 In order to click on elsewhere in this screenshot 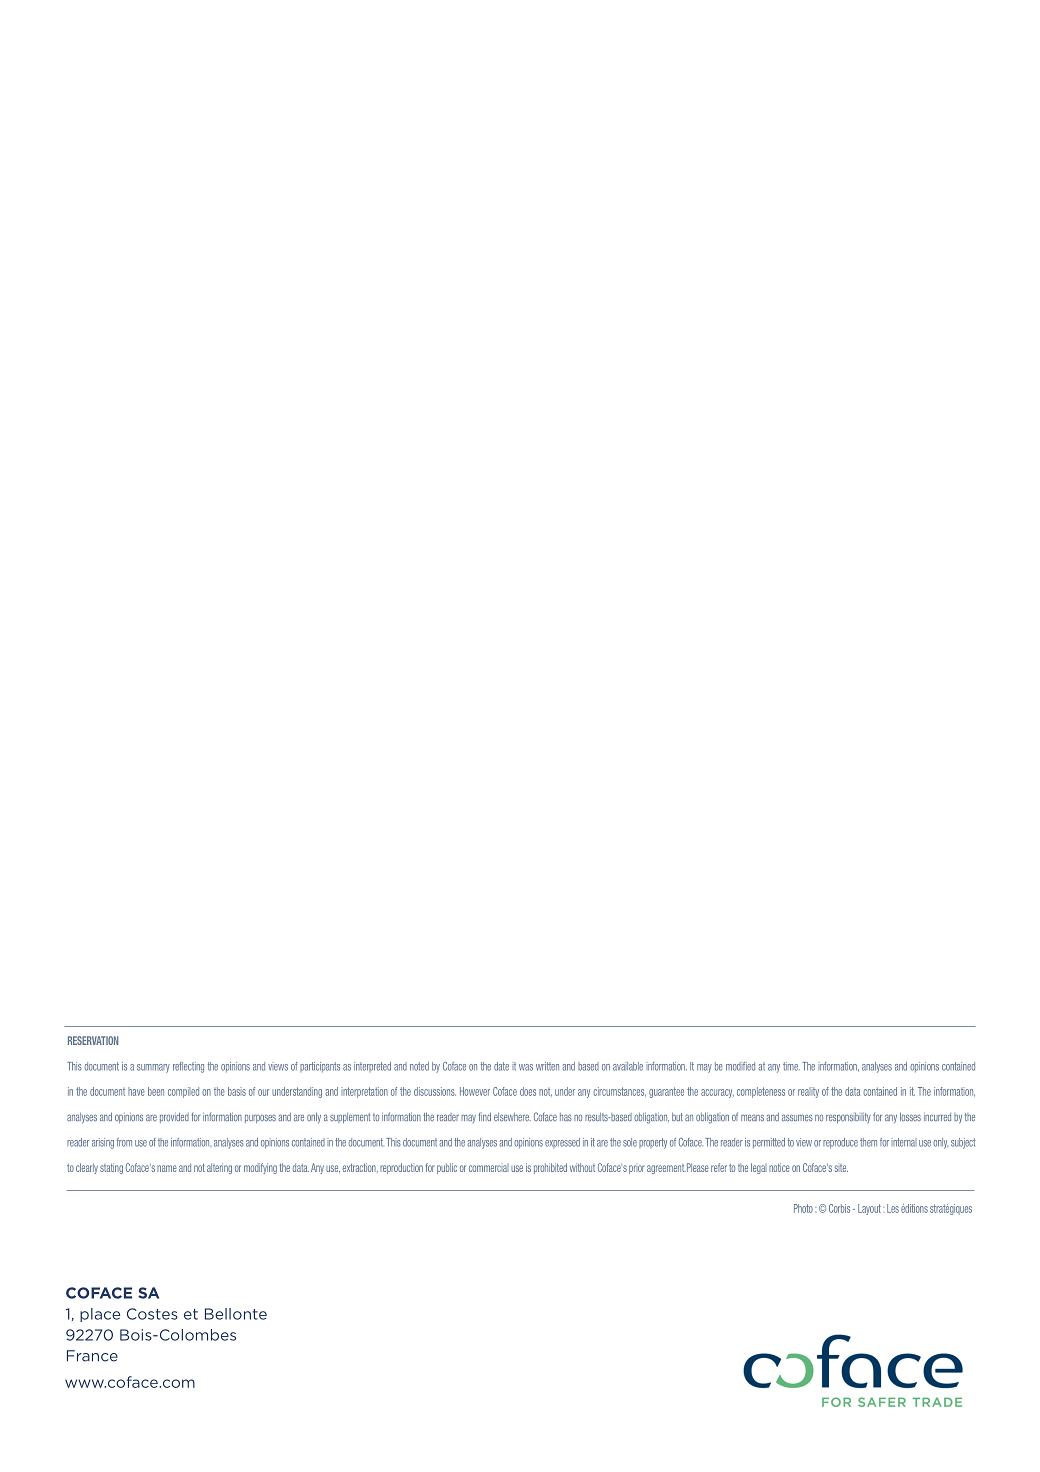, I will do `click(512, 1117)`.
